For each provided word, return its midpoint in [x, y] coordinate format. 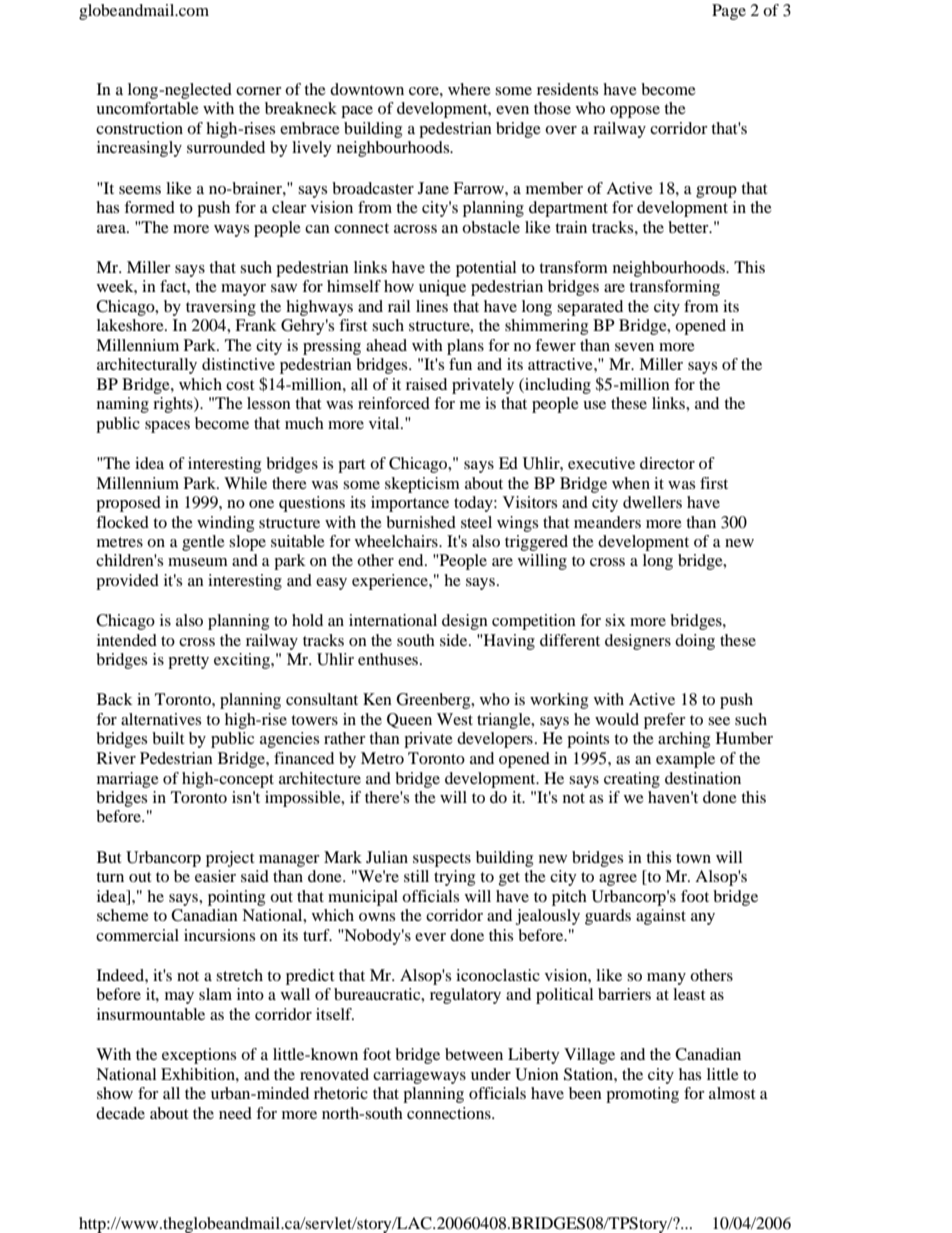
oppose [635, 112]
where [469, 89]
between [474, 1054]
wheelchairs [397, 541]
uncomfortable [147, 108]
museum [198, 562]
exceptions [199, 1056]
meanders [607, 522]
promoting [642, 1095]
